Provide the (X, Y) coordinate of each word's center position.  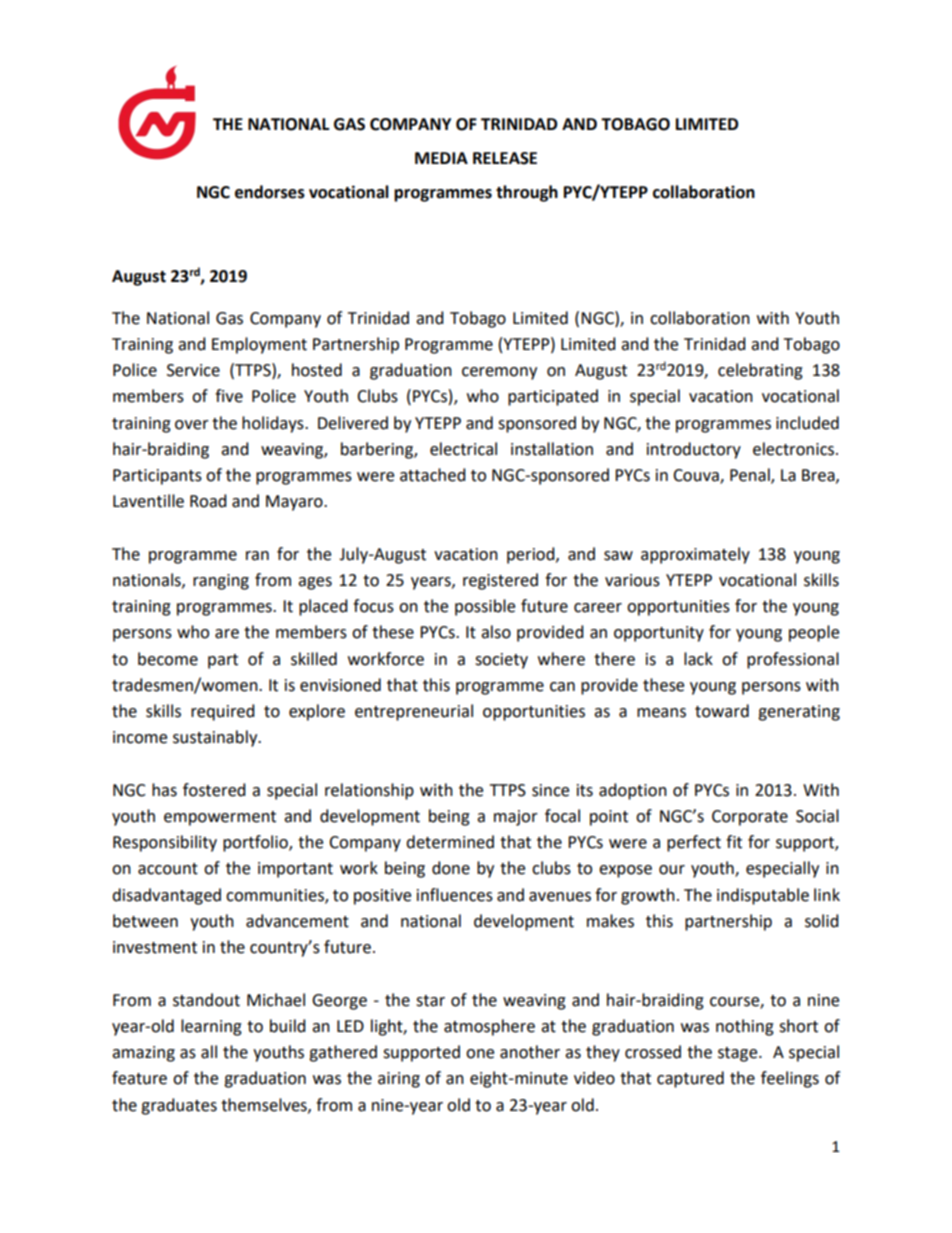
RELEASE (505, 158)
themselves (265, 1105)
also (496, 632)
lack (698, 659)
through (527, 193)
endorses (270, 192)
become (168, 659)
